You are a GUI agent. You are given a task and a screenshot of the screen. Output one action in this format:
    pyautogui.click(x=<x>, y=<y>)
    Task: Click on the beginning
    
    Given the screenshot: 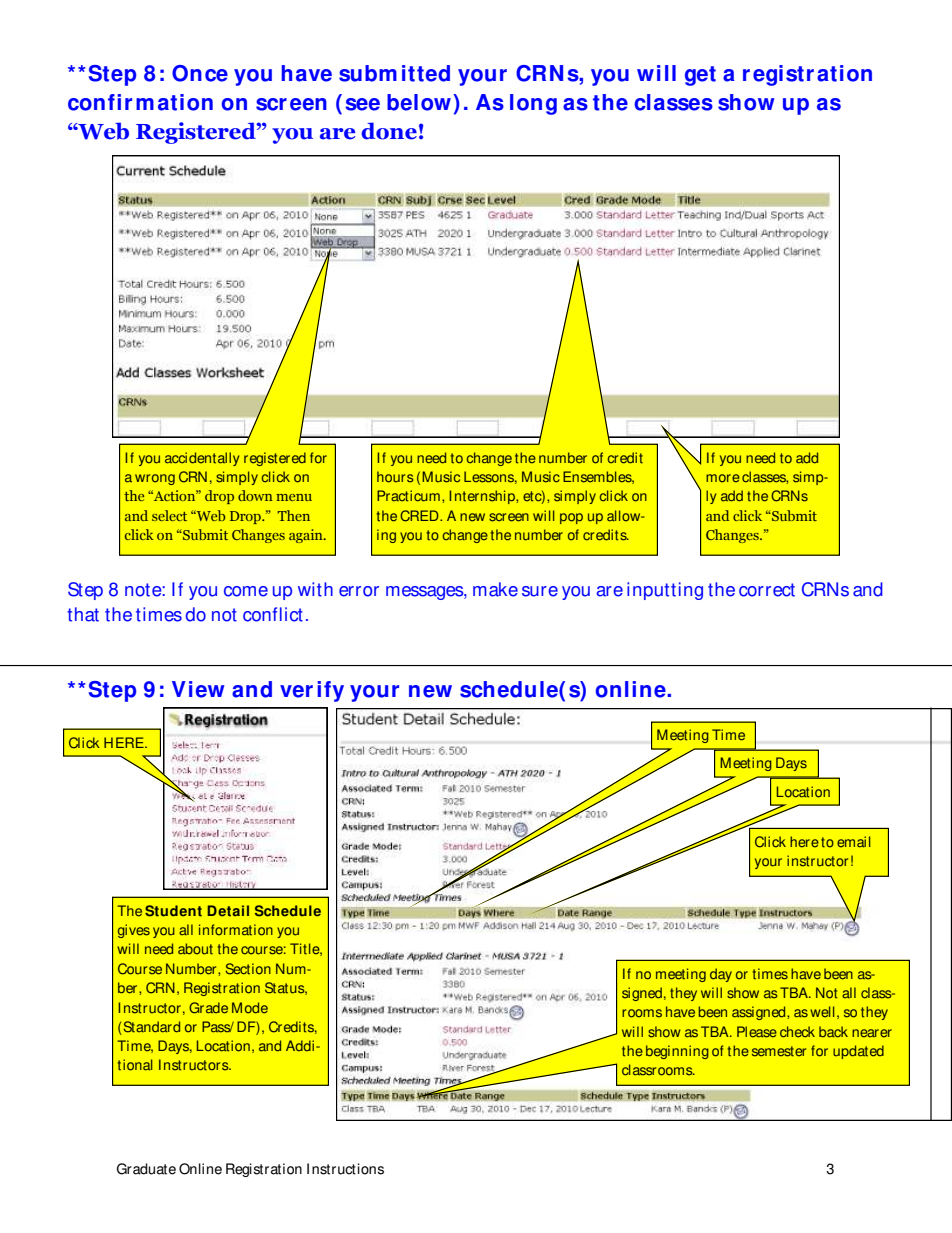 What is the action you would take?
    pyautogui.click(x=677, y=1052)
